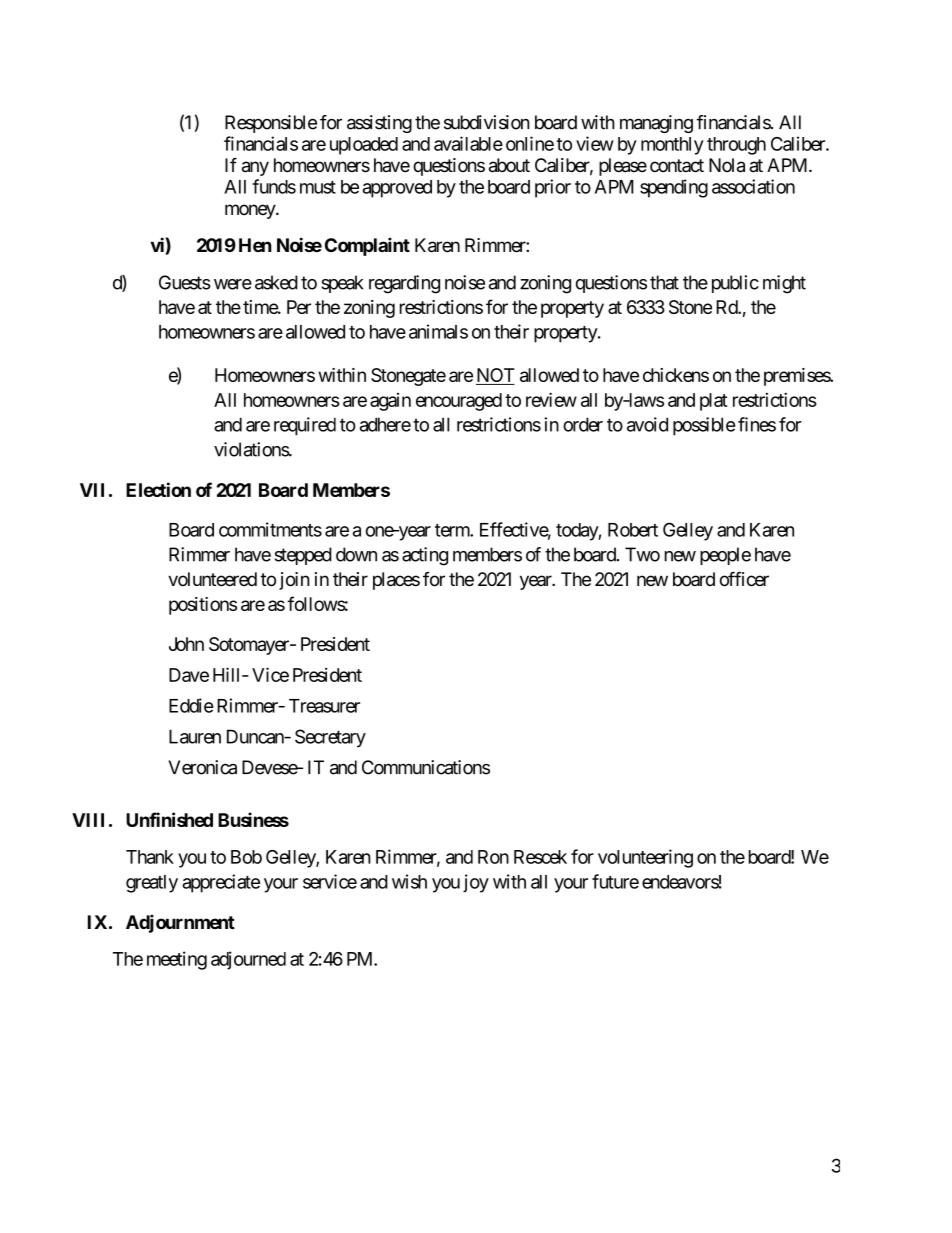 The height and width of the screenshot is (1233, 952). What do you see at coordinates (180, 923) in the screenshot?
I see `Adjournment` at bounding box center [180, 923].
